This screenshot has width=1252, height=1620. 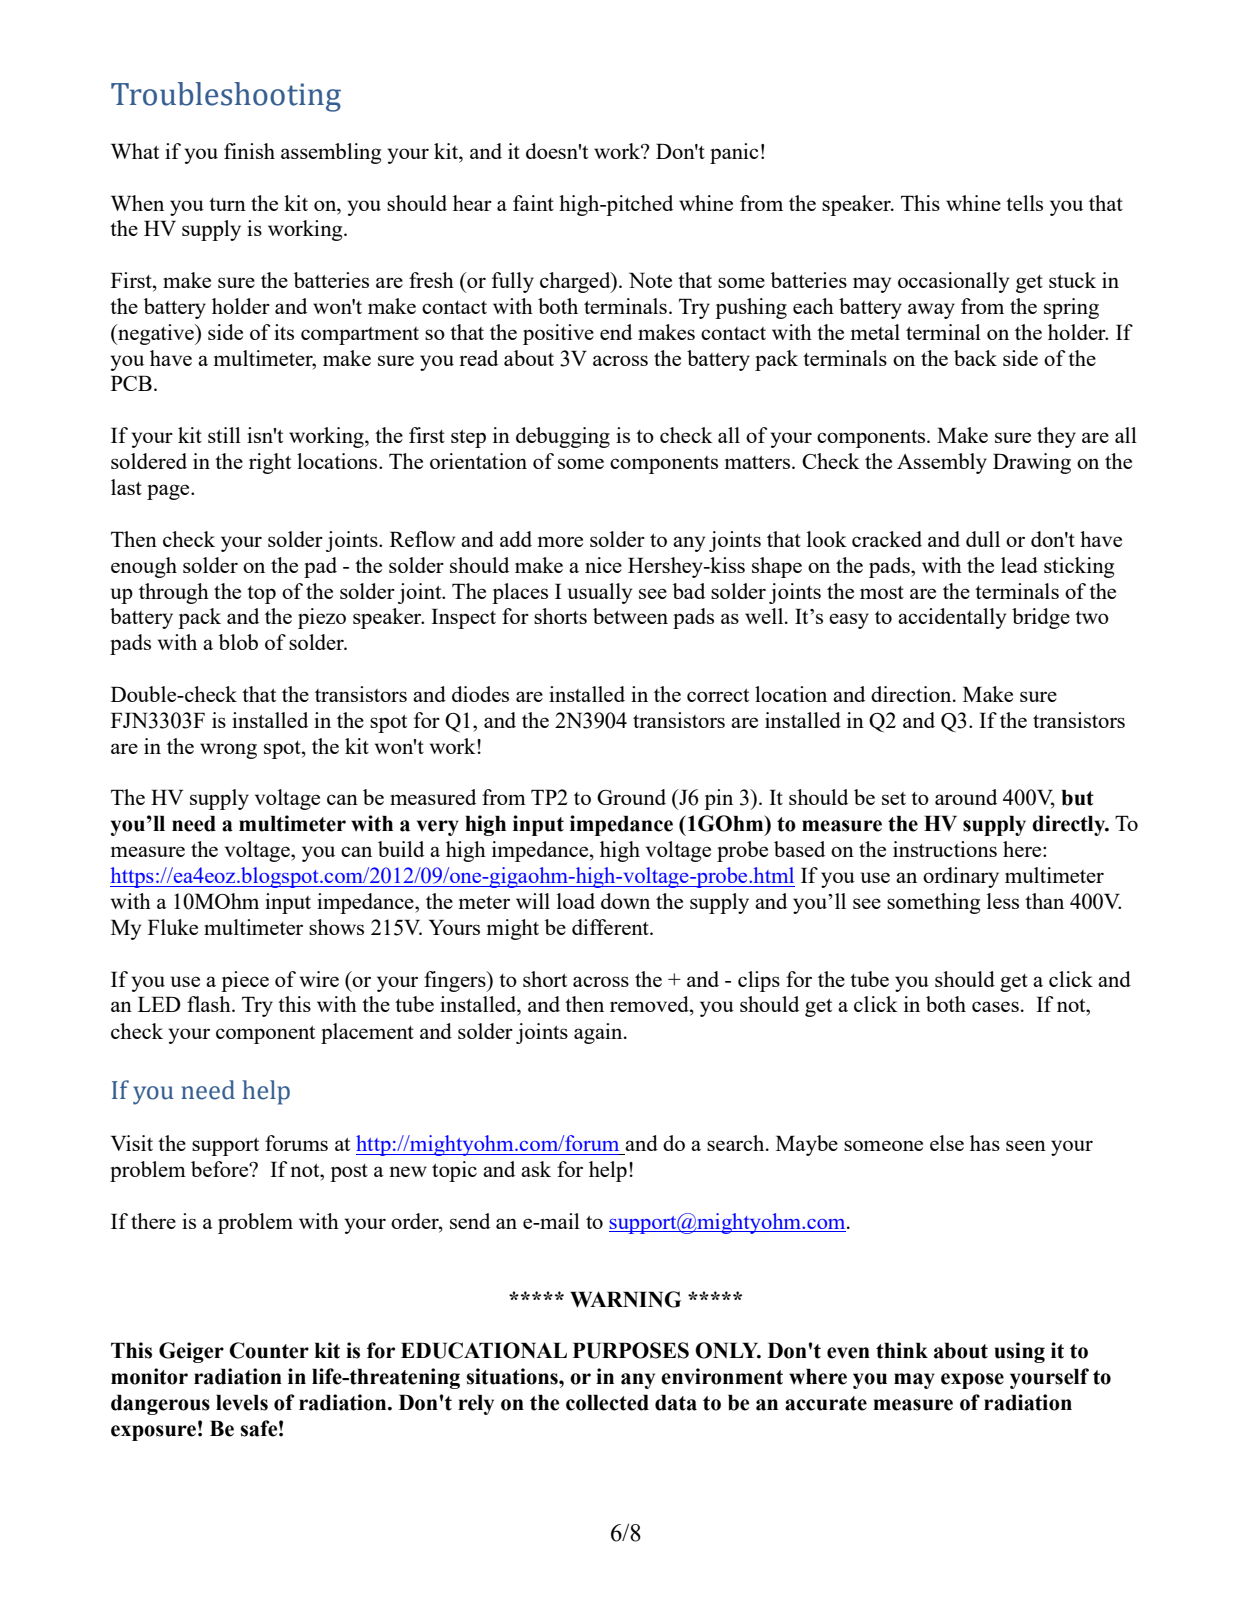 I want to click on PURPOSES, so click(x=631, y=1350).
